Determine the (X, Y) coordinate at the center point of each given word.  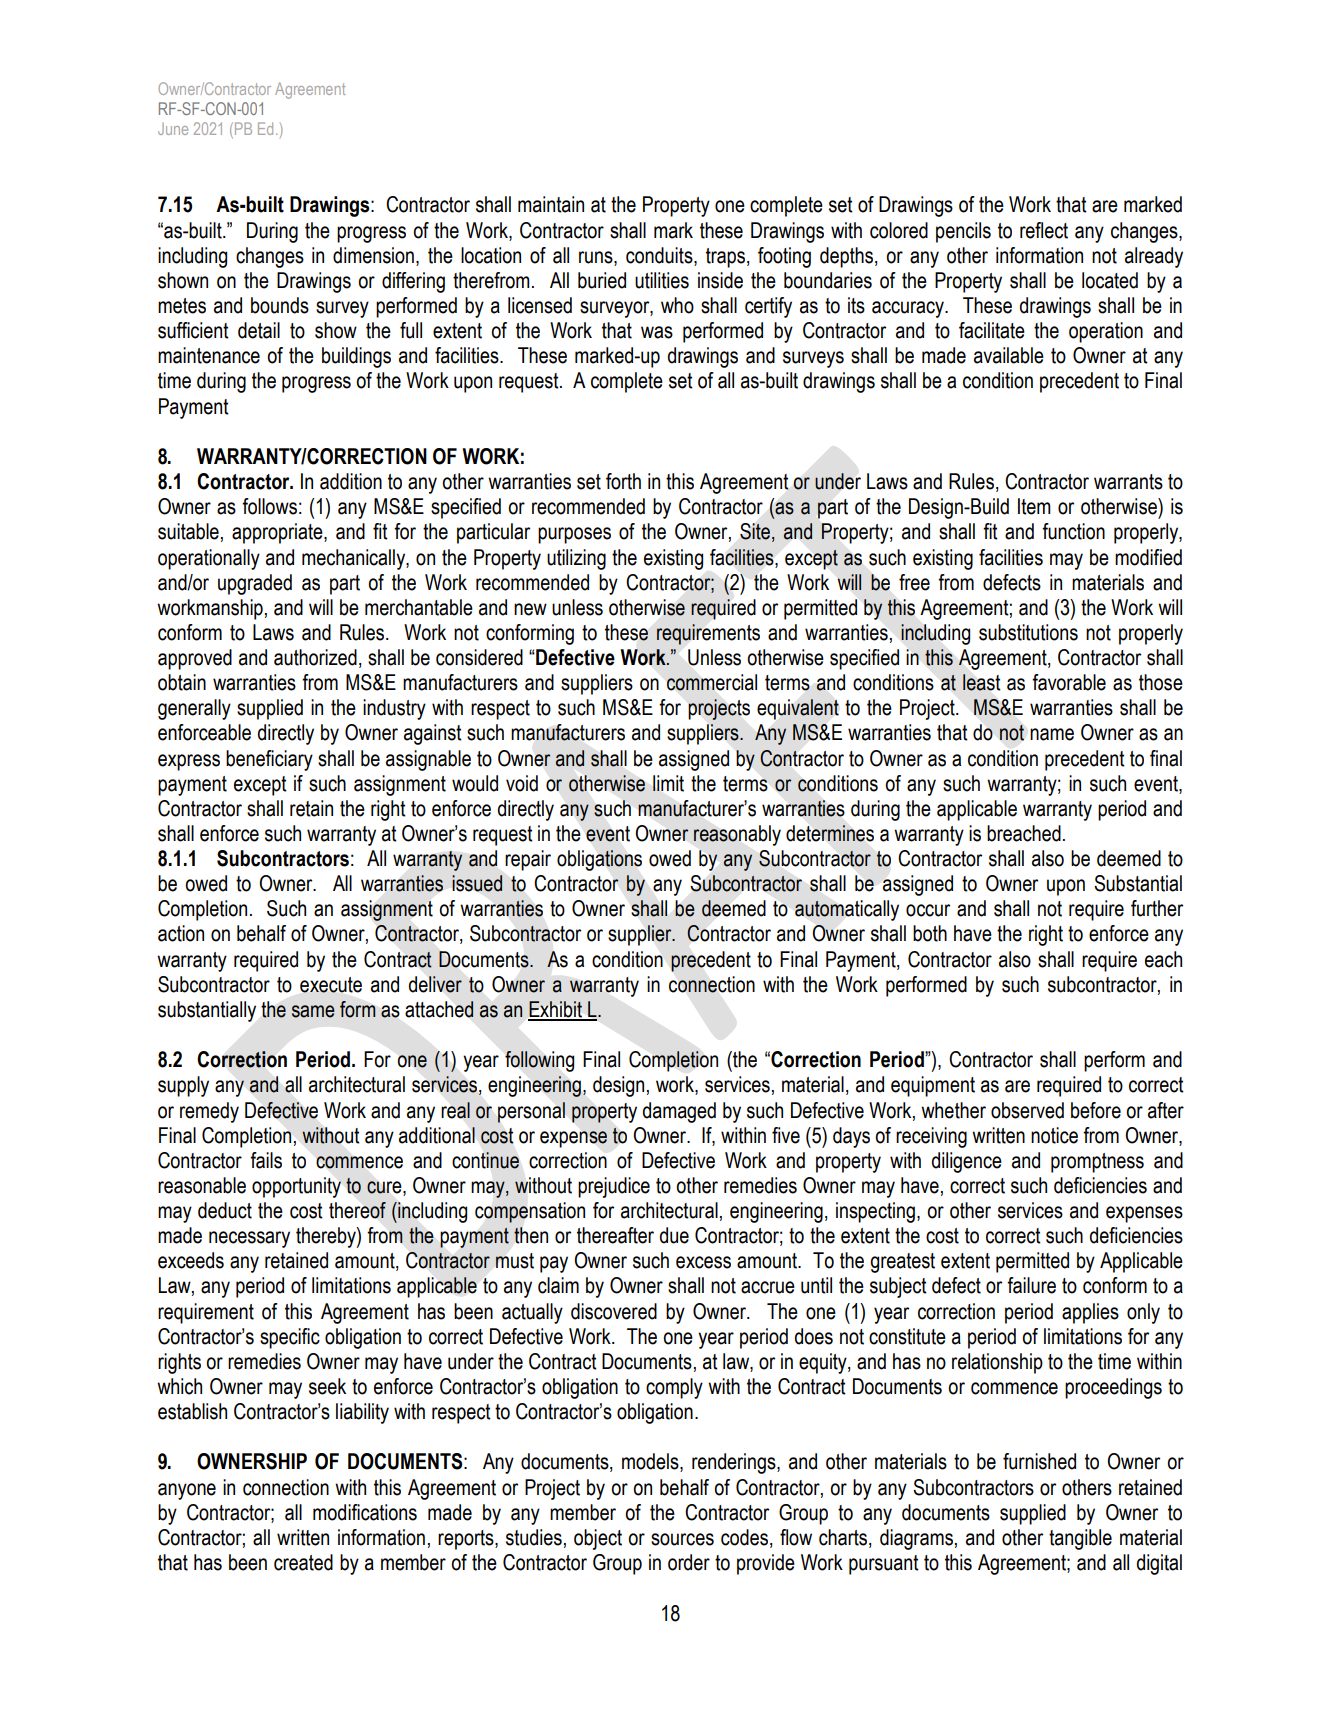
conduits (660, 255)
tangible (1080, 1539)
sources (682, 1539)
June (173, 129)
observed (1027, 1110)
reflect (1044, 230)
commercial (712, 682)
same (313, 1011)
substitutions (1028, 632)
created (303, 1562)
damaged (679, 1112)
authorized (315, 657)
